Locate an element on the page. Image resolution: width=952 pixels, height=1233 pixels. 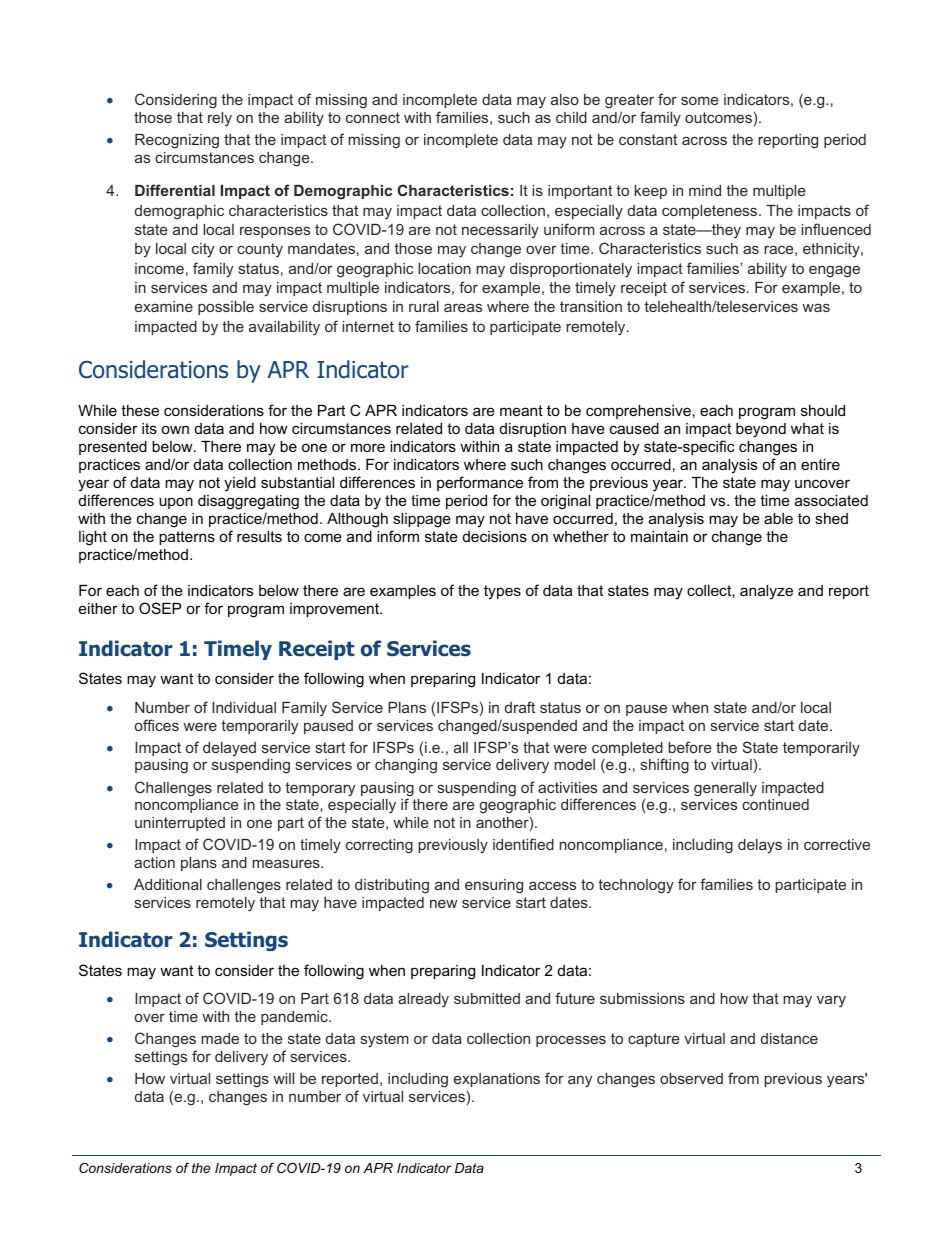
some is located at coordinates (700, 100).
